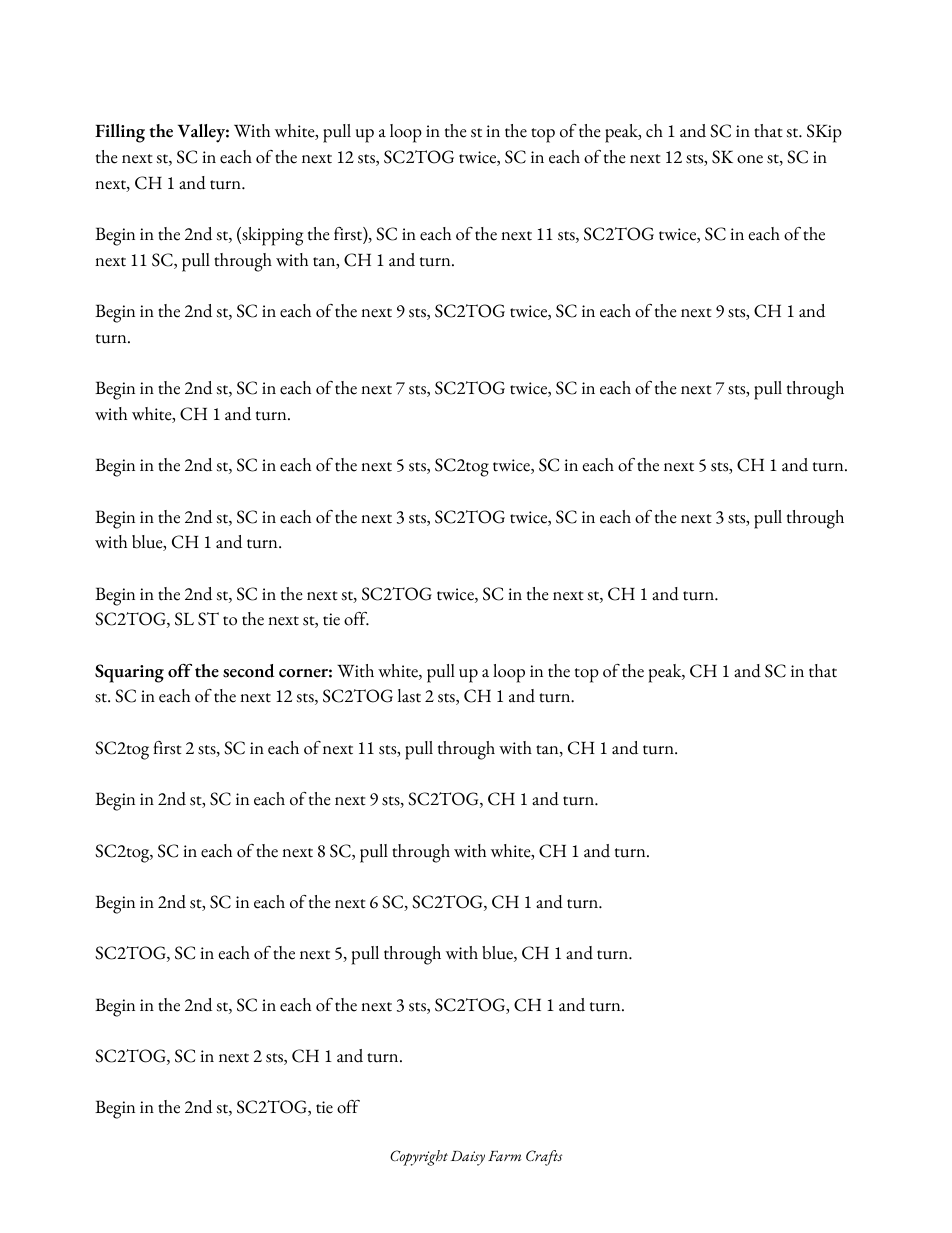 Image resolution: width=952 pixels, height=1233 pixels. What do you see at coordinates (544, 1158) in the screenshot?
I see `Crafts` at bounding box center [544, 1158].
